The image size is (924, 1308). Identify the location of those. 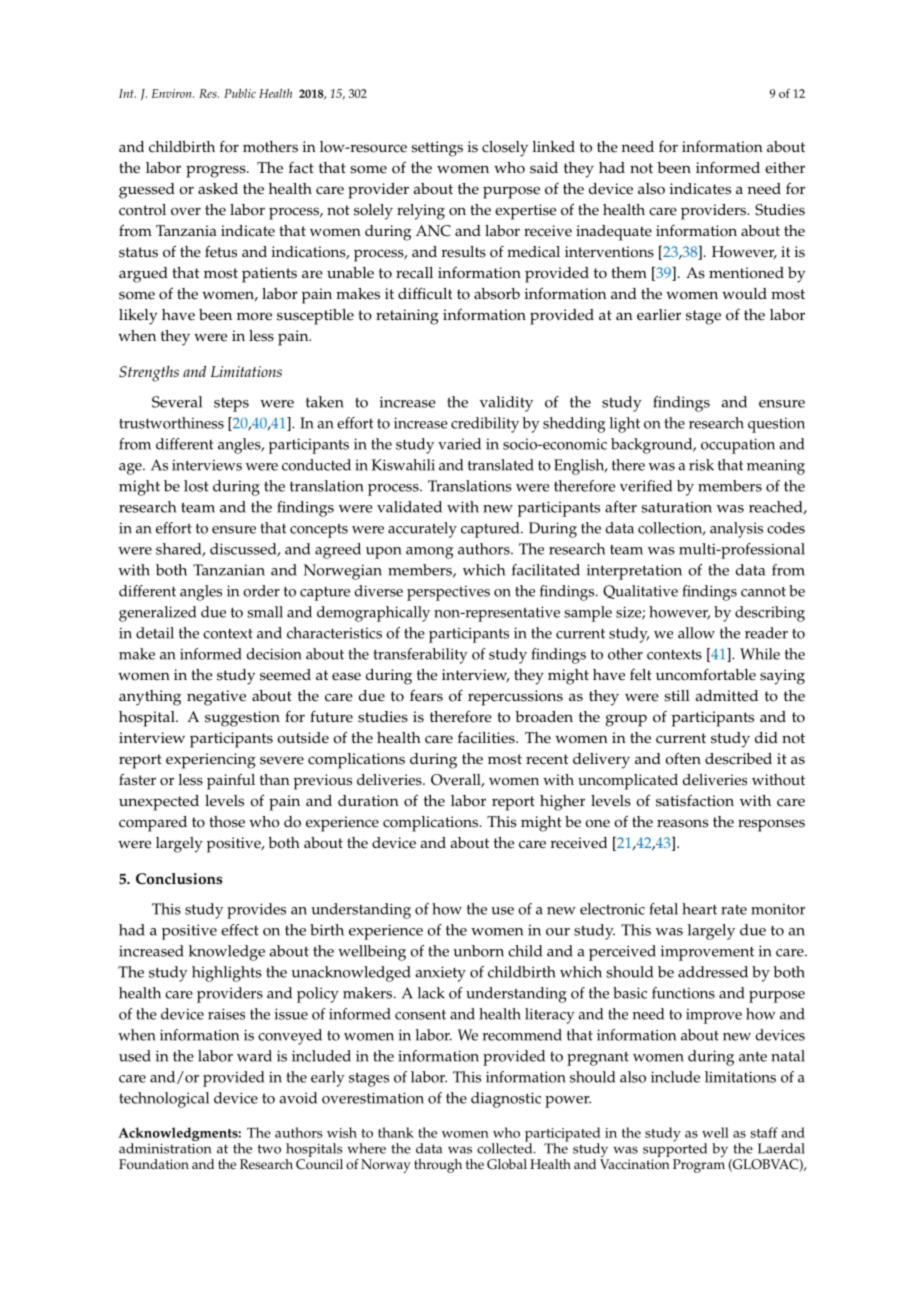
(227, 822).
